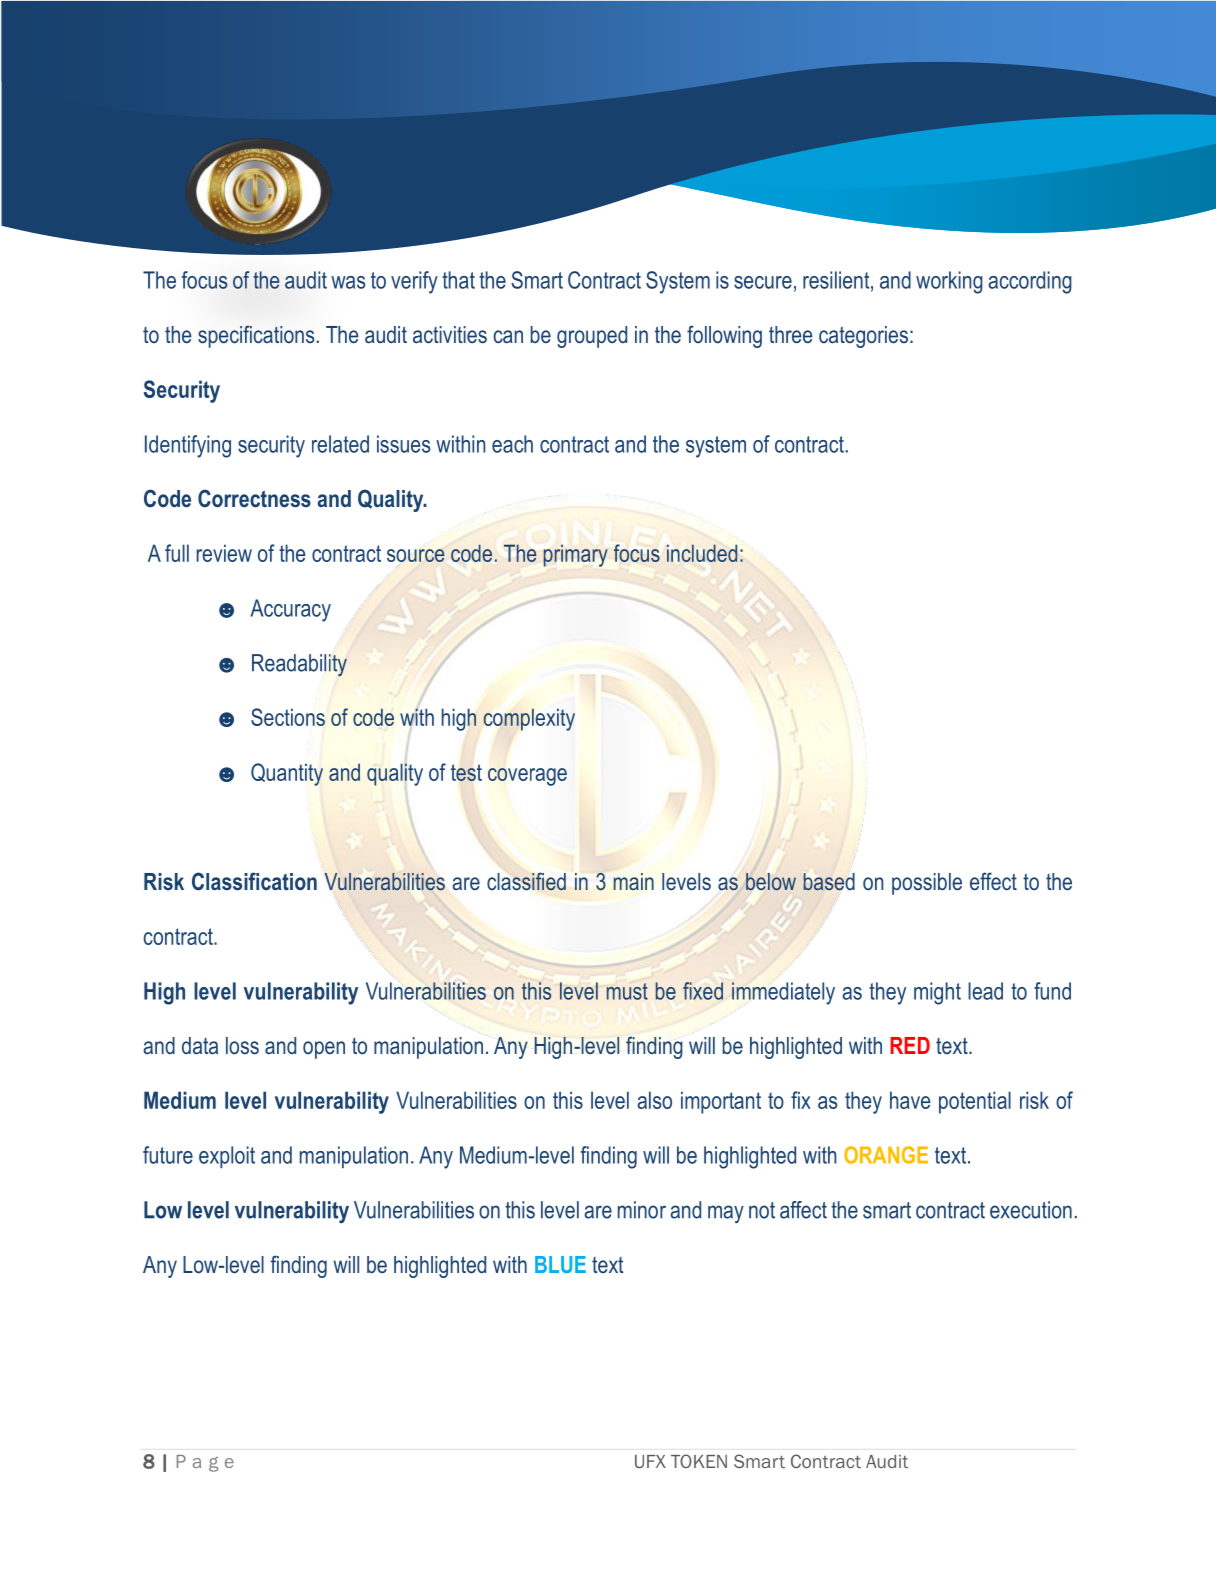 This screenshot has width=1216, height=1573. Describe the element at coordinates (256, 336) in the screenshot. I see `specifications` at that location.
